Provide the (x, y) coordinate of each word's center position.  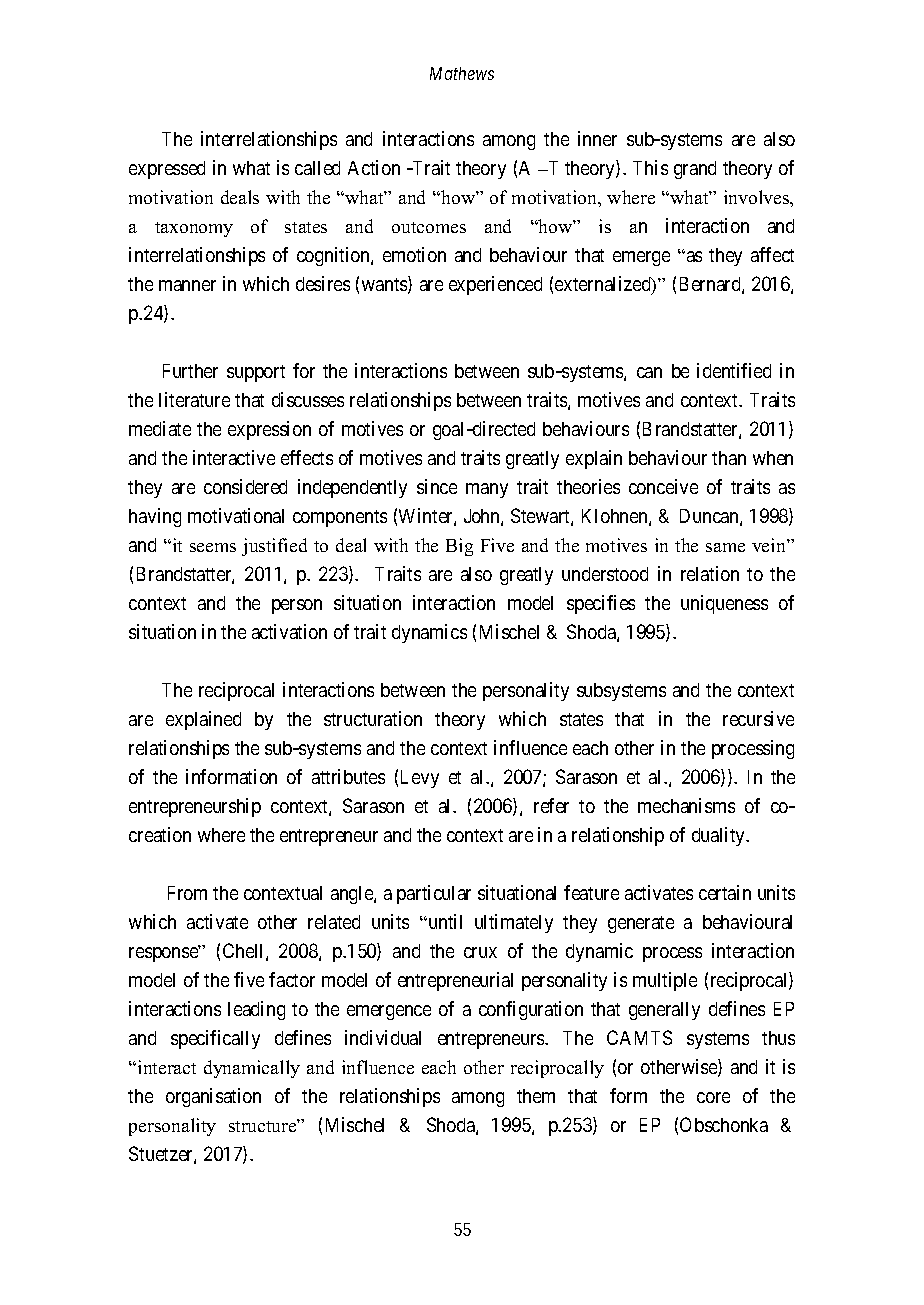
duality (720, 836)
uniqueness (724, 604)
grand (695, 170)
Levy (420, 779)
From (187, 893)
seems (213, 547)
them (536, 1096)
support (256, 373)
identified (734, 370)
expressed (167, 170)
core (713, 1097)
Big (459, 547)
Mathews (462, 73)
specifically (215, 1039)
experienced (495, 285)
